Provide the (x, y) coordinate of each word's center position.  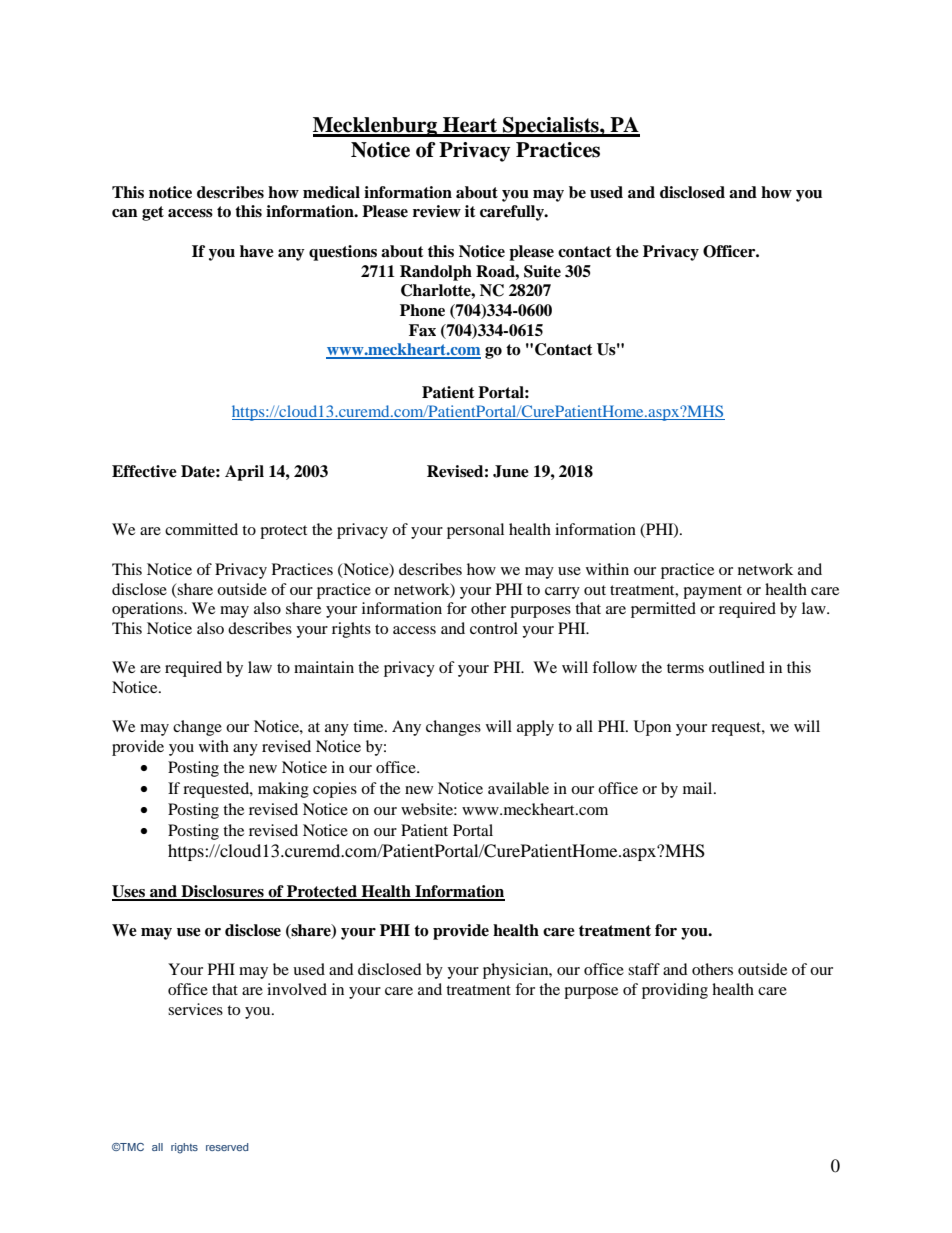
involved (297, 989)
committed (201, 529)
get (153, 213)
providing (675, 991)
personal (475, 531)
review (437, 211)
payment (712, 592)
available (518, 788)
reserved (227, 1147)
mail (699, 788)
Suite (542, 271)
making (283, 790)
